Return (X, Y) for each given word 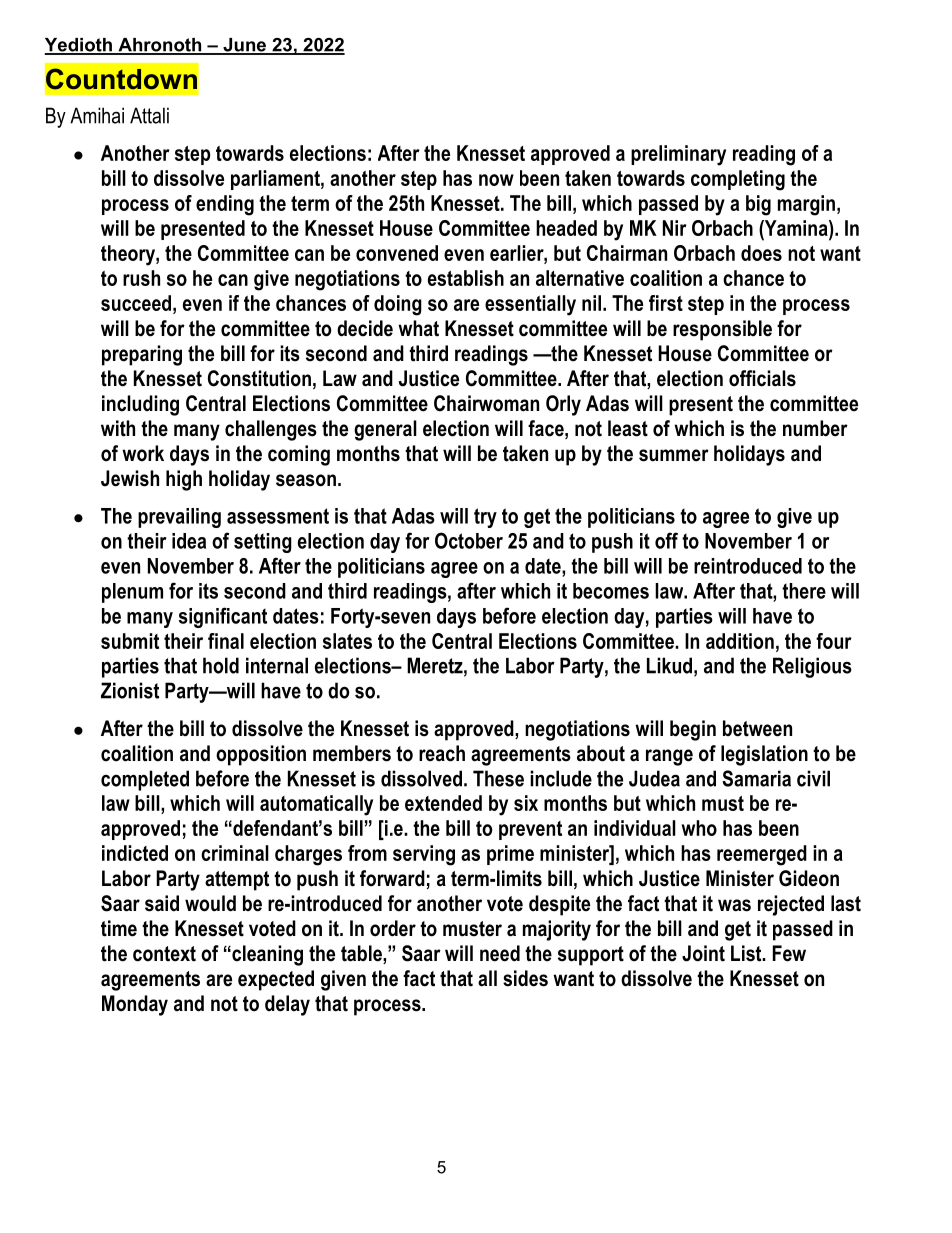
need (500, 953)
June (245, 46)
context (164, 954)
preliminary (678, 155)
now (496, 180)
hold (221, 665)
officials (762, 378)
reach (442, 753)
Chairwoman (486, 403)
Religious (812, 667)
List (747, 953)
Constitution (259, 378)
